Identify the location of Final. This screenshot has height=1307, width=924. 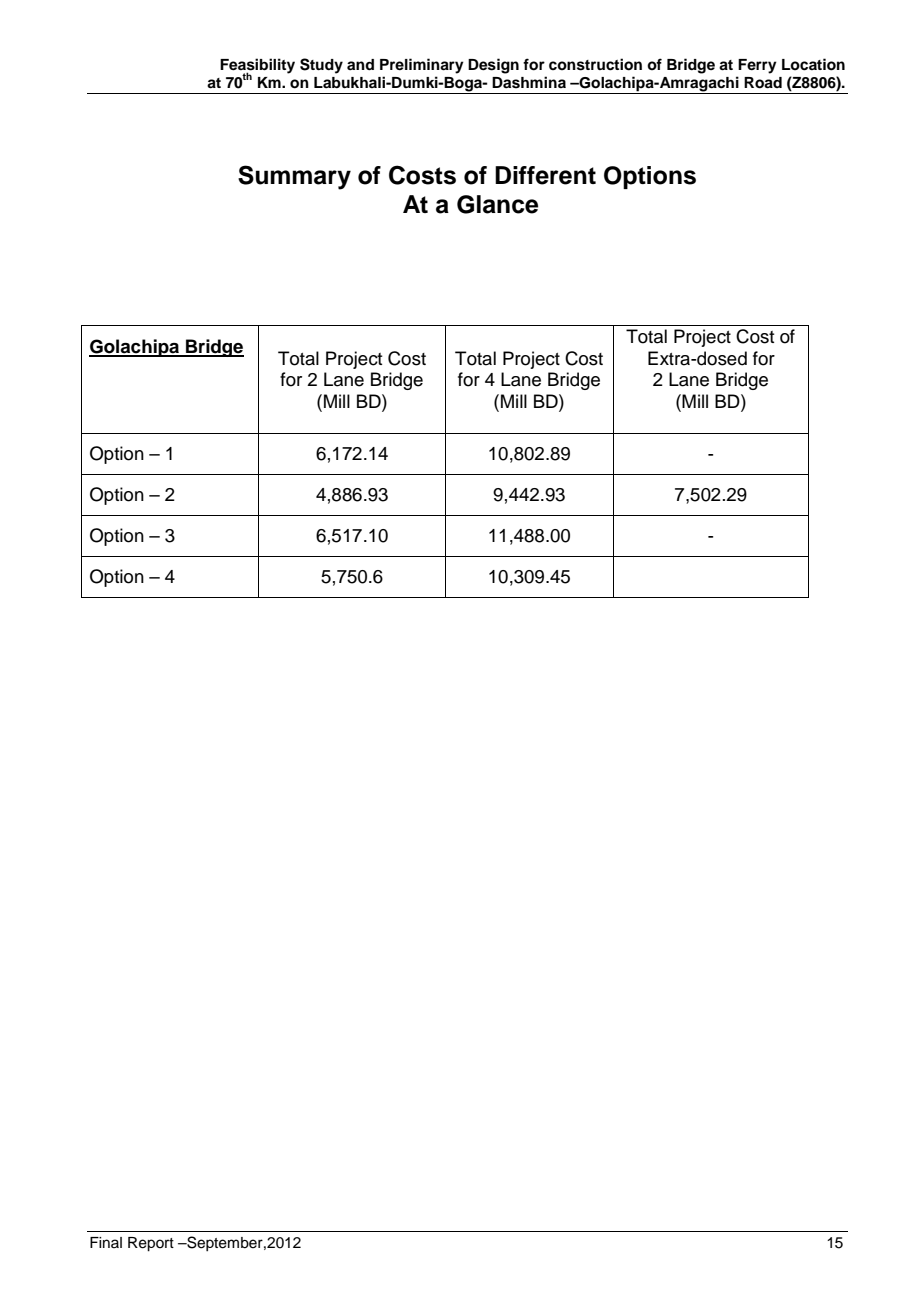
(106, 1242).
